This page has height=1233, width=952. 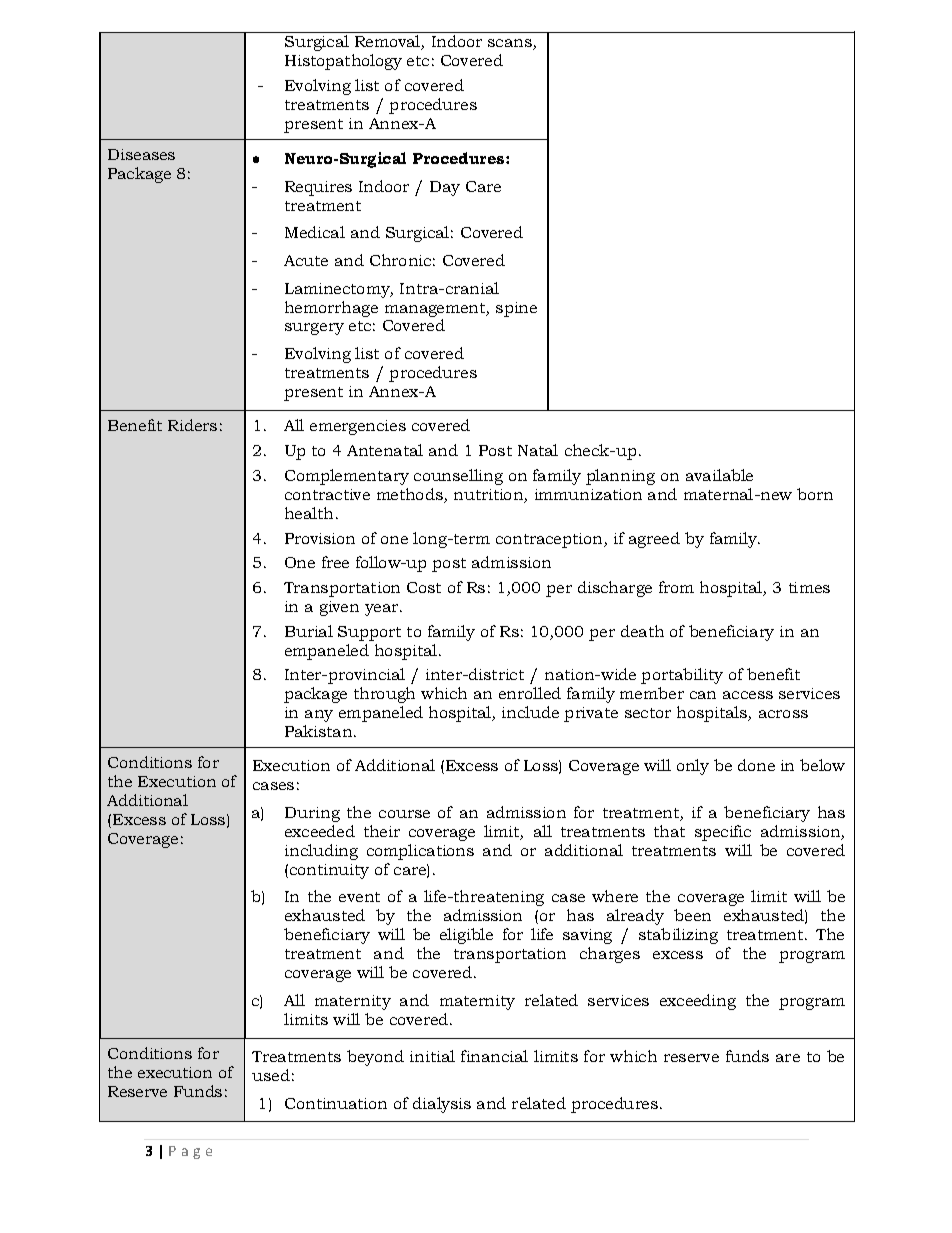 I want to click on counselling, so click(x=458, y=477).
